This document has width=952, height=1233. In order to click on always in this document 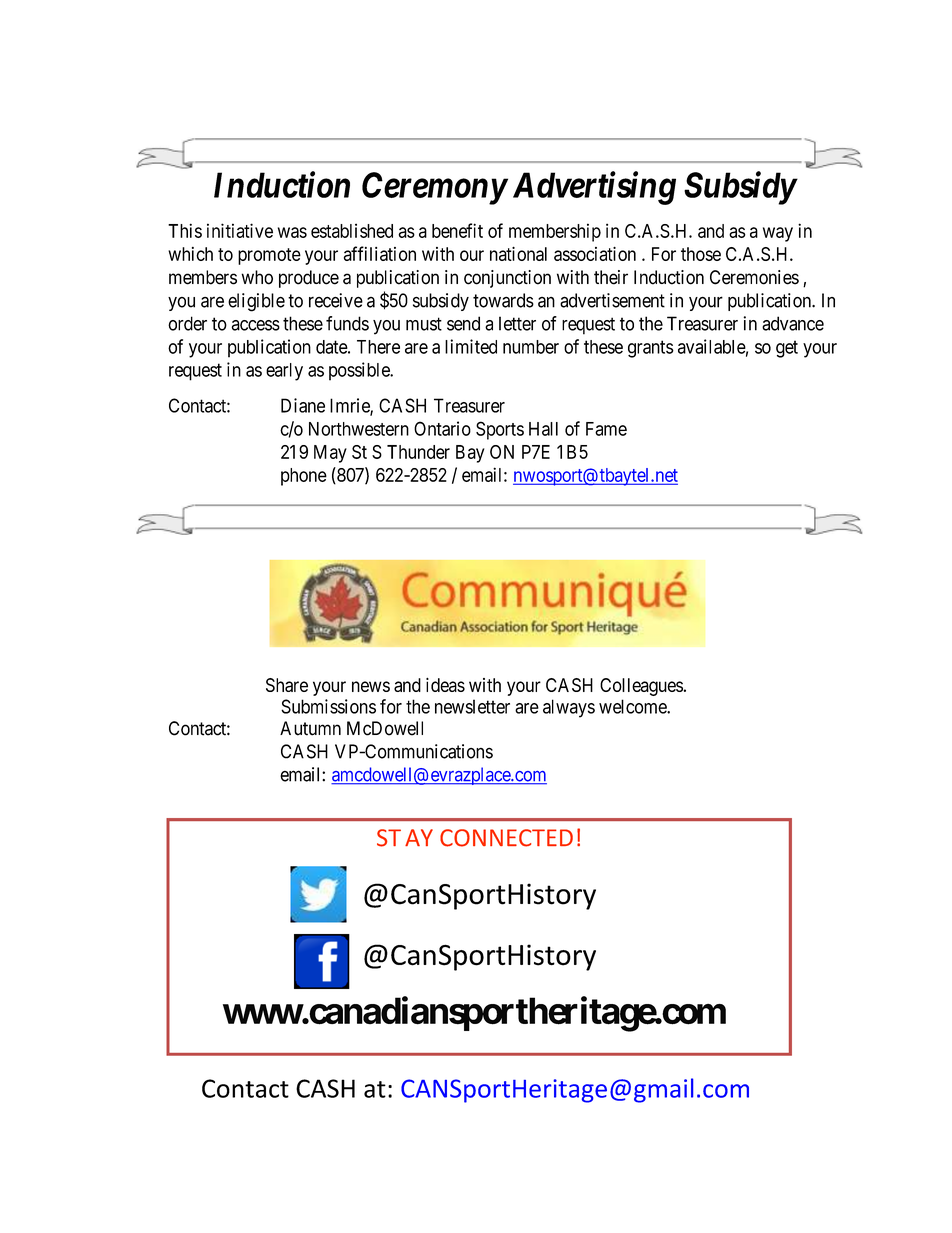, I will do `click(569, 708)`.
